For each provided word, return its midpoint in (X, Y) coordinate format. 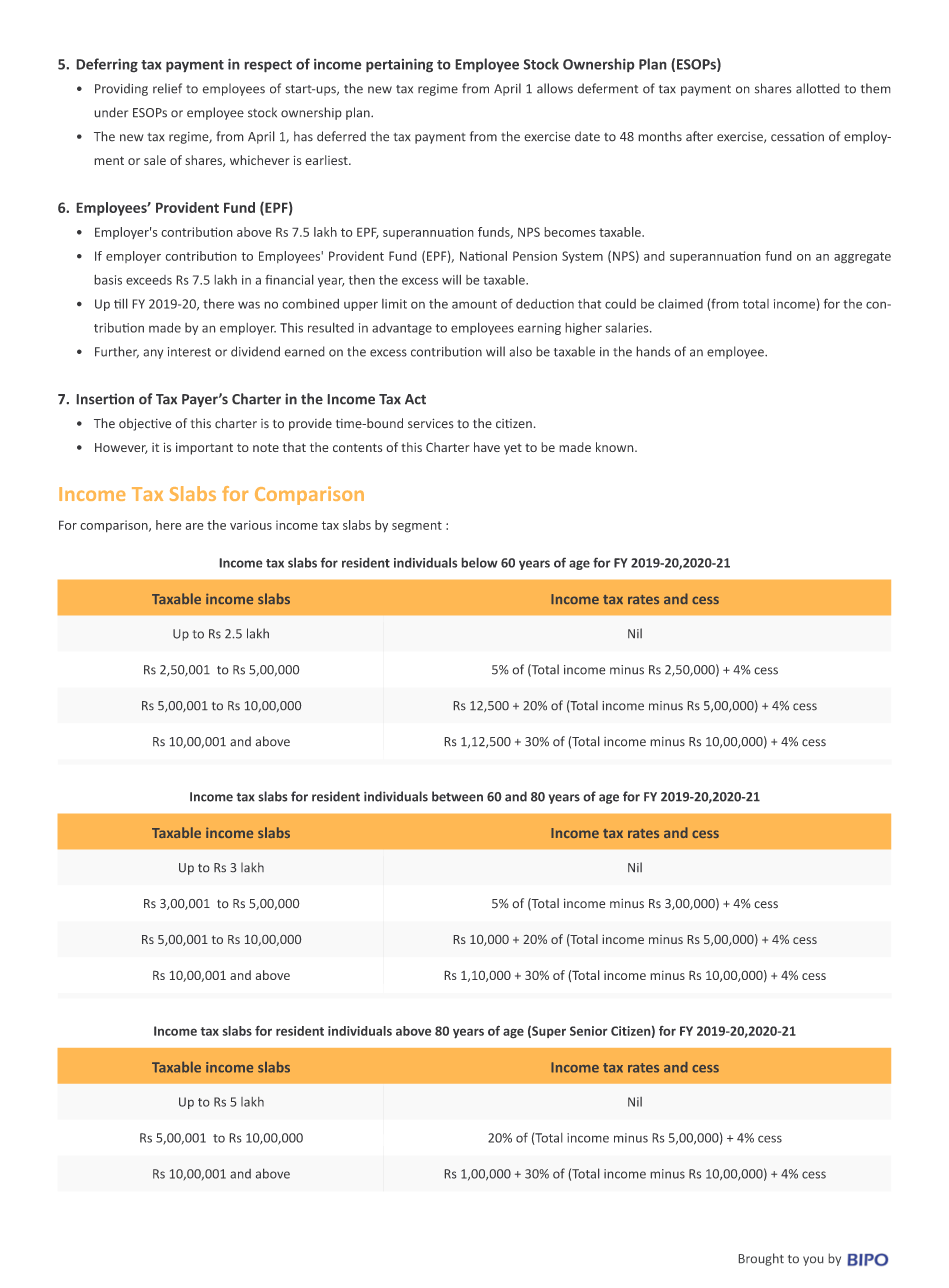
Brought (761, 1259)
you (813, 1261)
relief (167, 88)
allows (555, 88)
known (616, 447)
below (479, 562)
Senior (589, 1031)
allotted (818, 88)
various (251, 525)
